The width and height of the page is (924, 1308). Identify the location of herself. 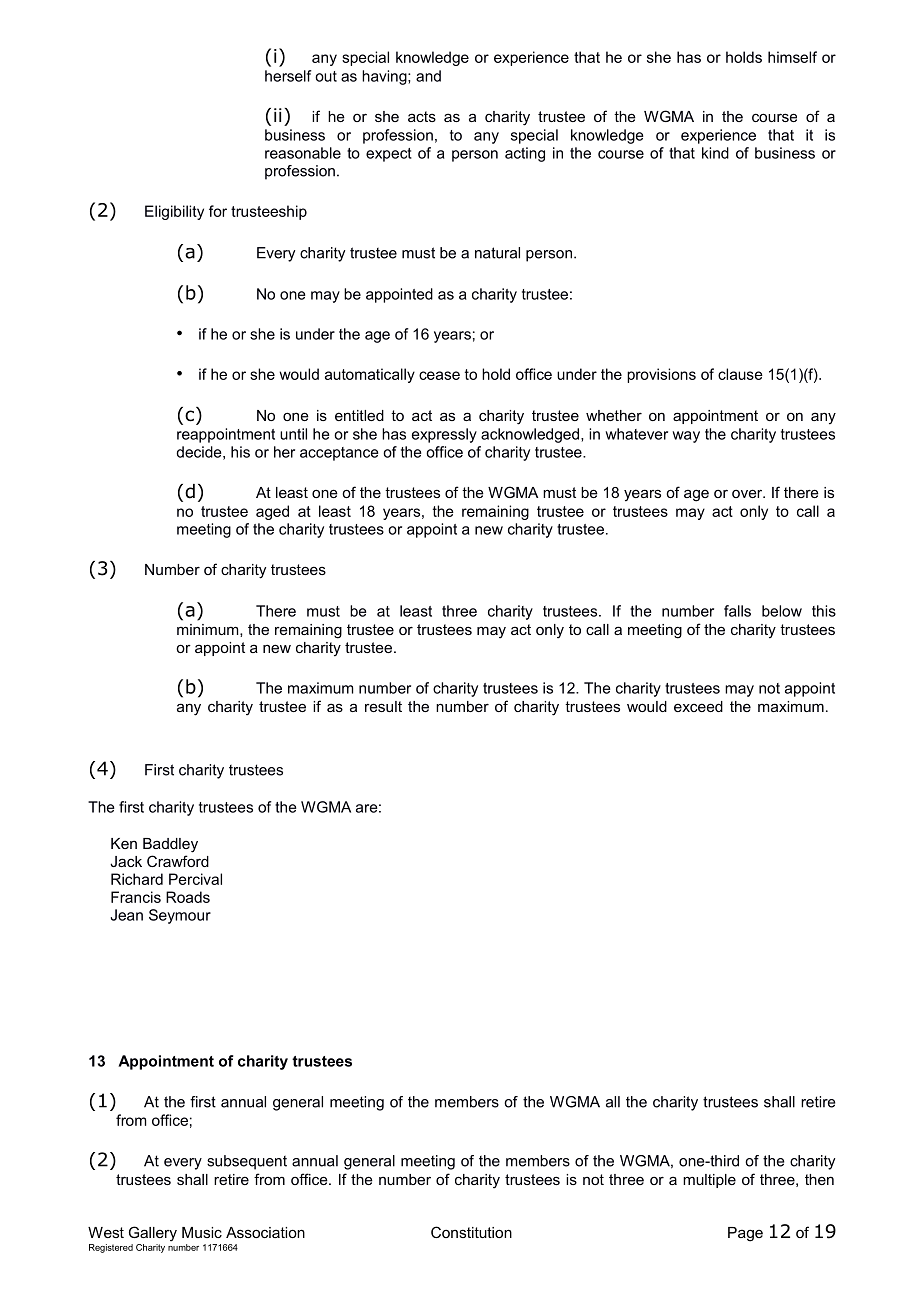
(288, 76).
